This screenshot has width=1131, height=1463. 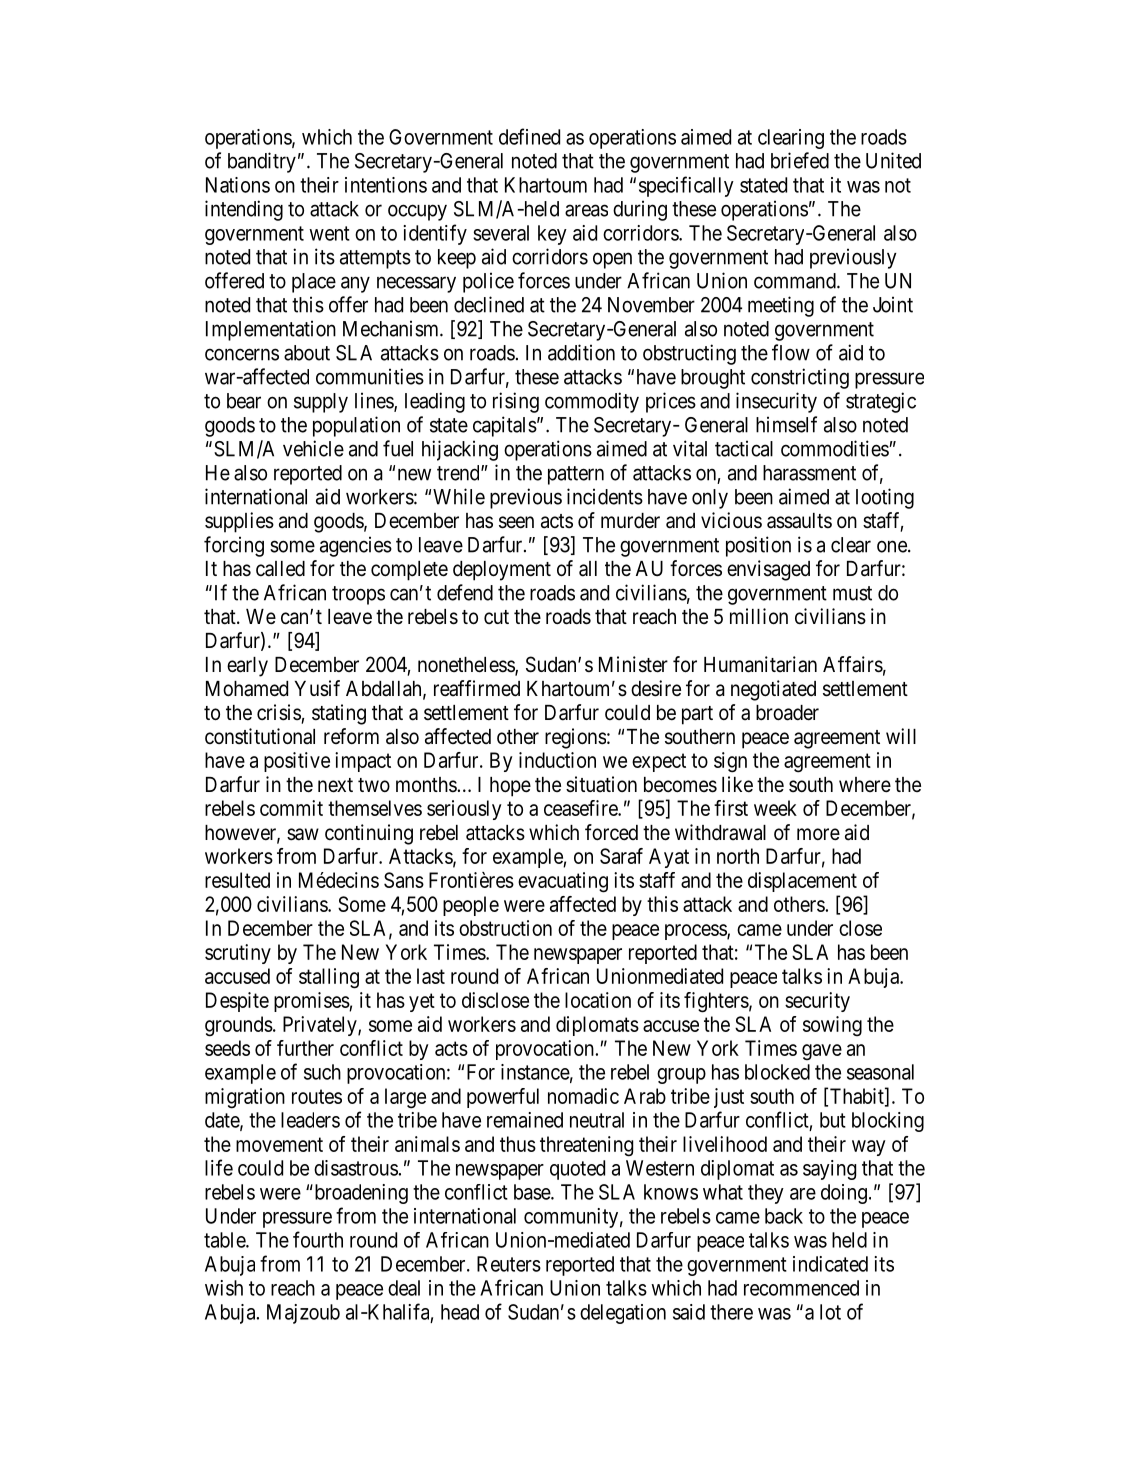 I want to click on banditry, so click(x=262, y=162).
